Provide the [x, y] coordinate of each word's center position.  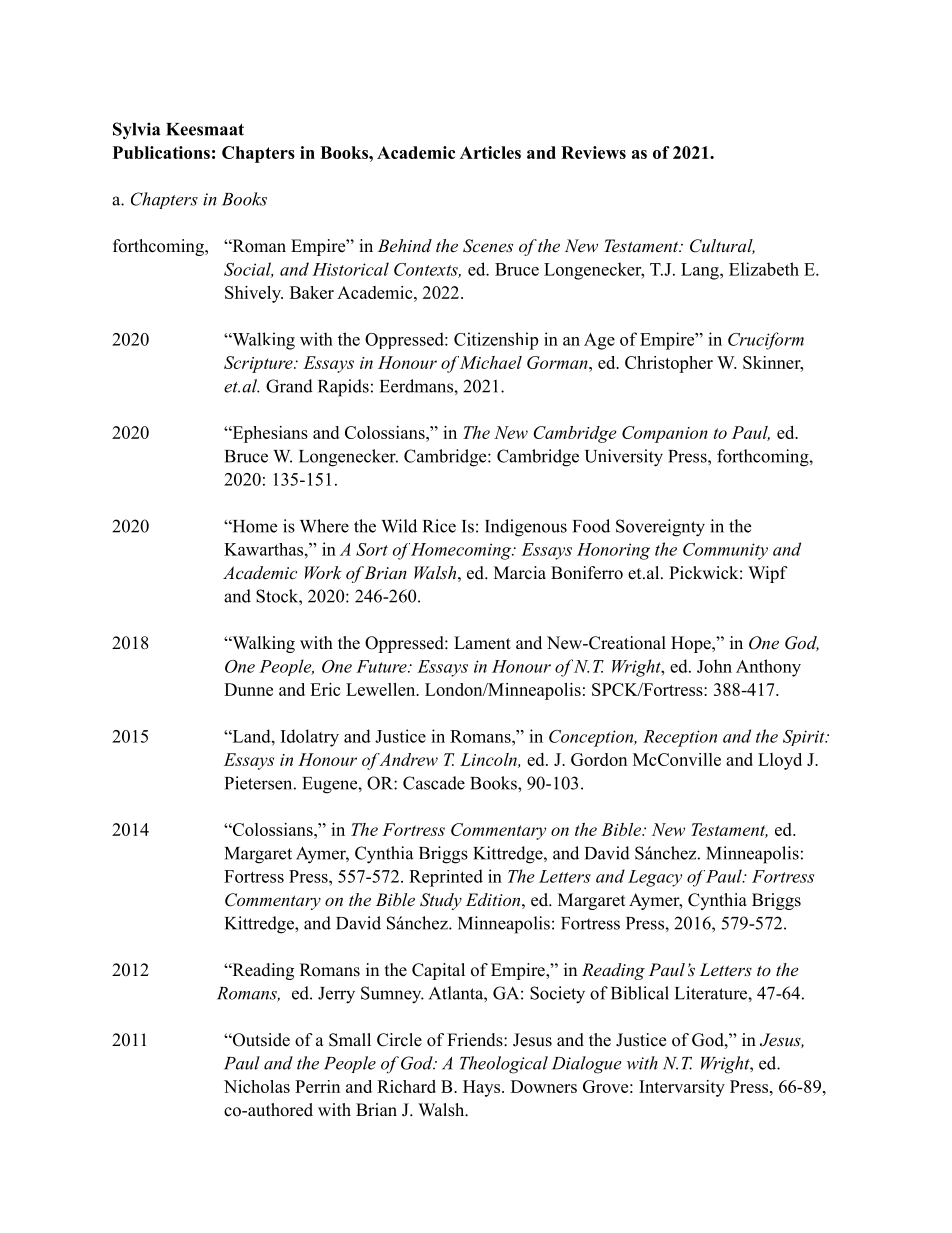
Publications [161, 152]
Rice [439, 526]
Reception [680, 738]
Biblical [640, 993]
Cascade [434, 783]
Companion [665, 434]
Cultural [722, 246]
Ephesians [269, 434]
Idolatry [310, 738]
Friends [476, 1040]
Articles [490, 152]
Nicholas [257, 1086]
